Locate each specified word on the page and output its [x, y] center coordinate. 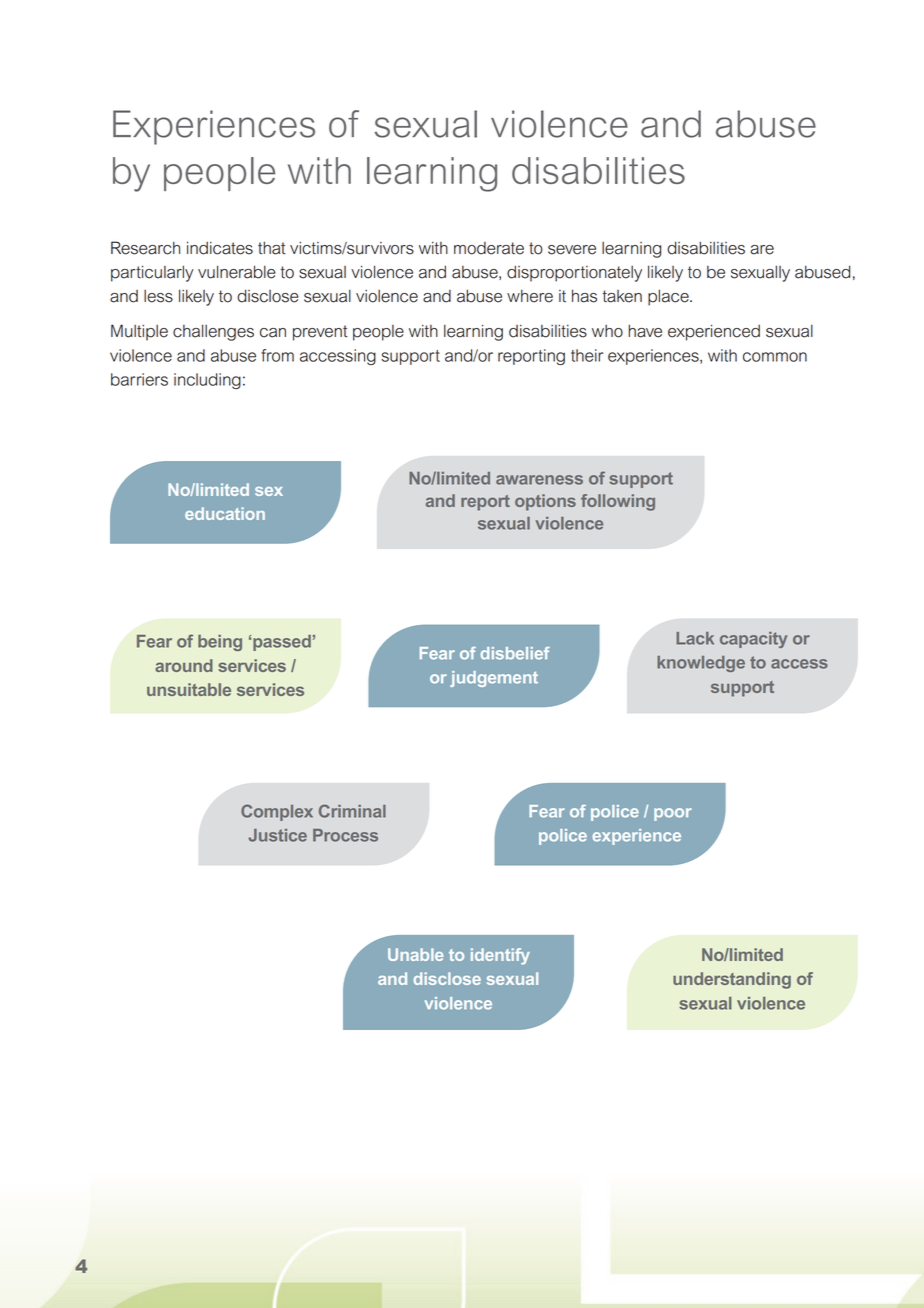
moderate [489, 248]
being [220, 643]
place [669, 297]
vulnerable [237, 272]
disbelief [515, 653]
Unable [415, 954]
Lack [695, 638]
